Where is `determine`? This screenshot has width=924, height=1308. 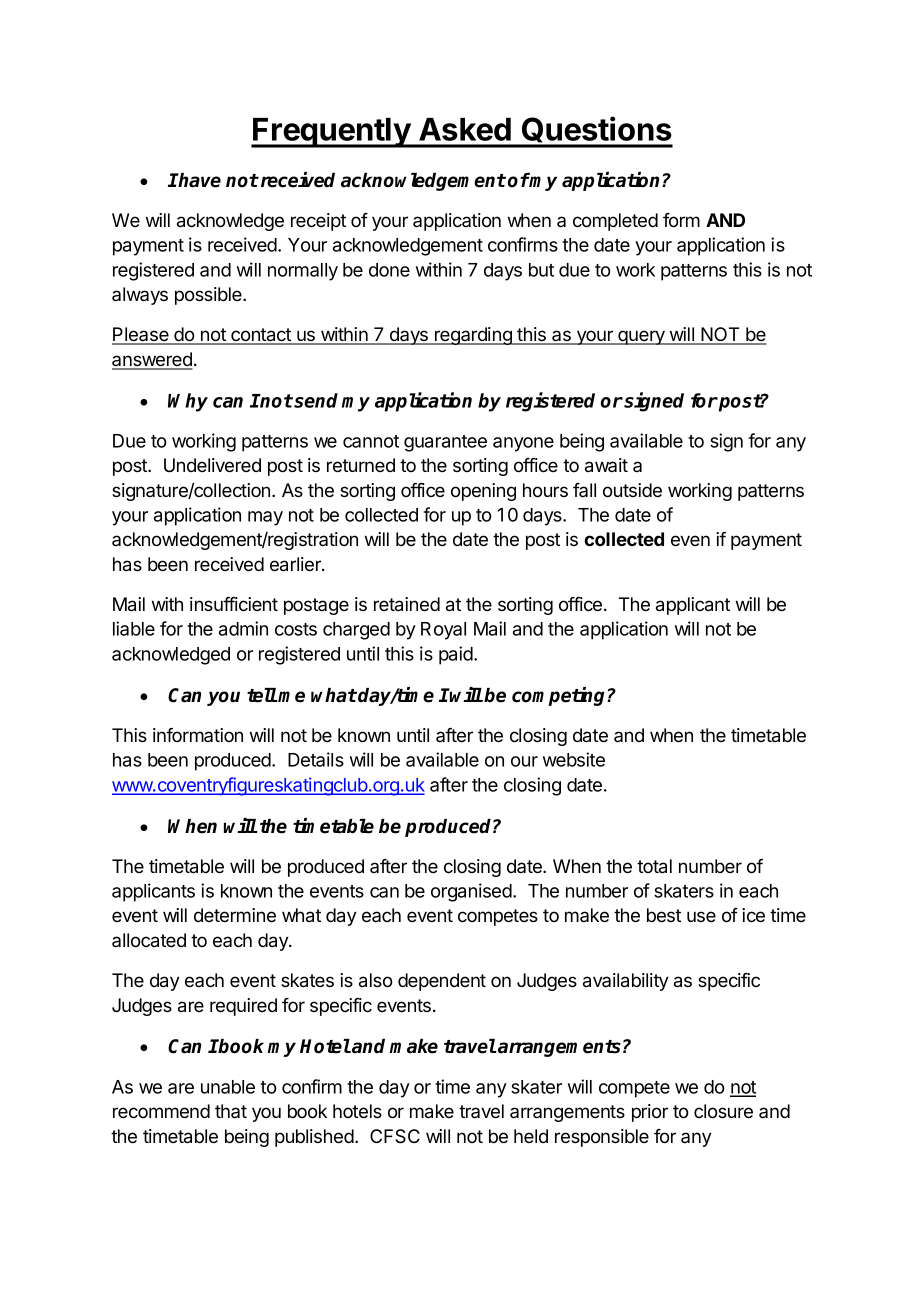 determine is located at coordinates (235, 915).
